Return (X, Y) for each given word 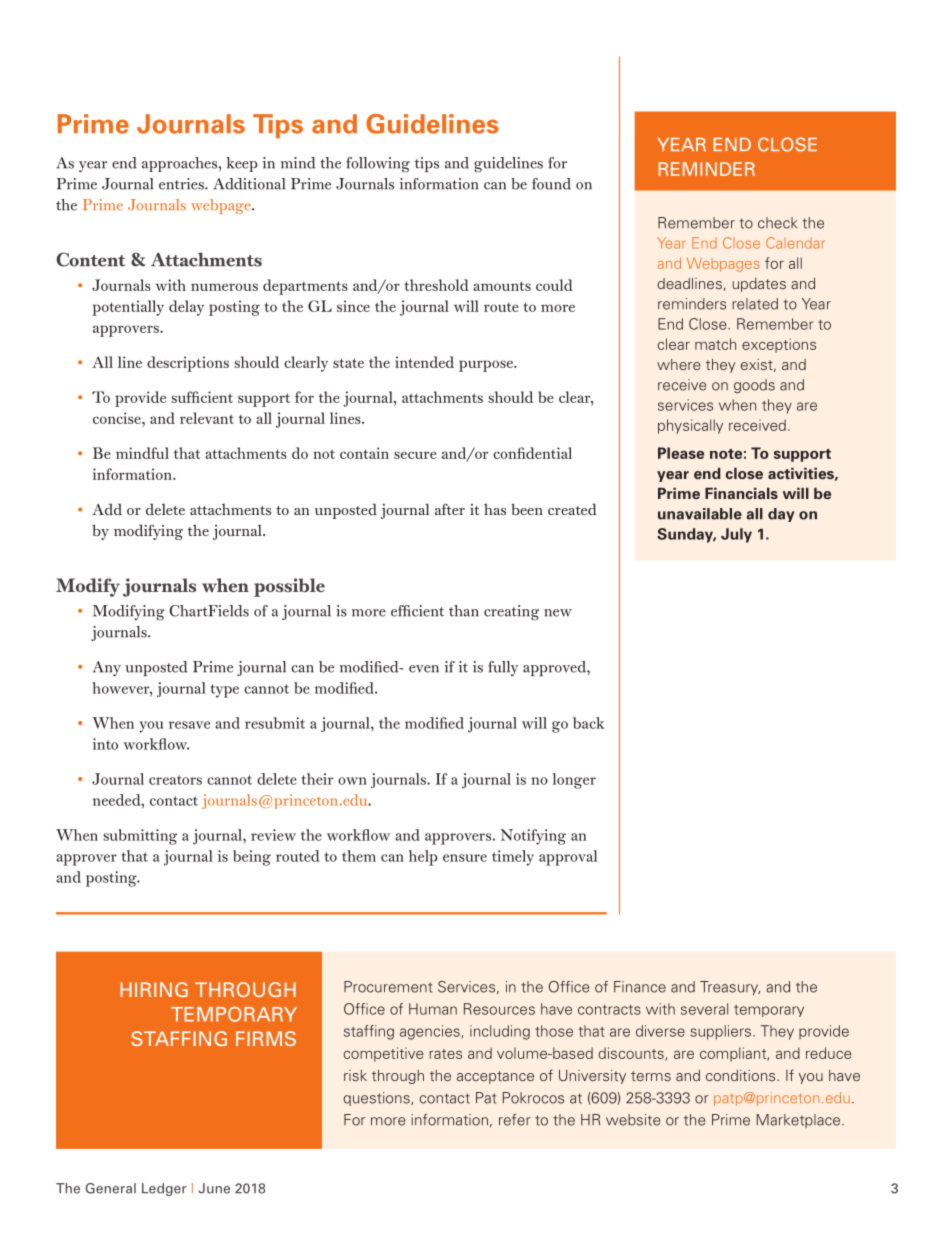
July (736, 535)
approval (568, 858)
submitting (140, 837)
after (450, 509)
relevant (207, 418)
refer (515, 1120)
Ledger (164, 1189)
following (378, 165)
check (777, 223)
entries (182, 184)
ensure (465, 858)
